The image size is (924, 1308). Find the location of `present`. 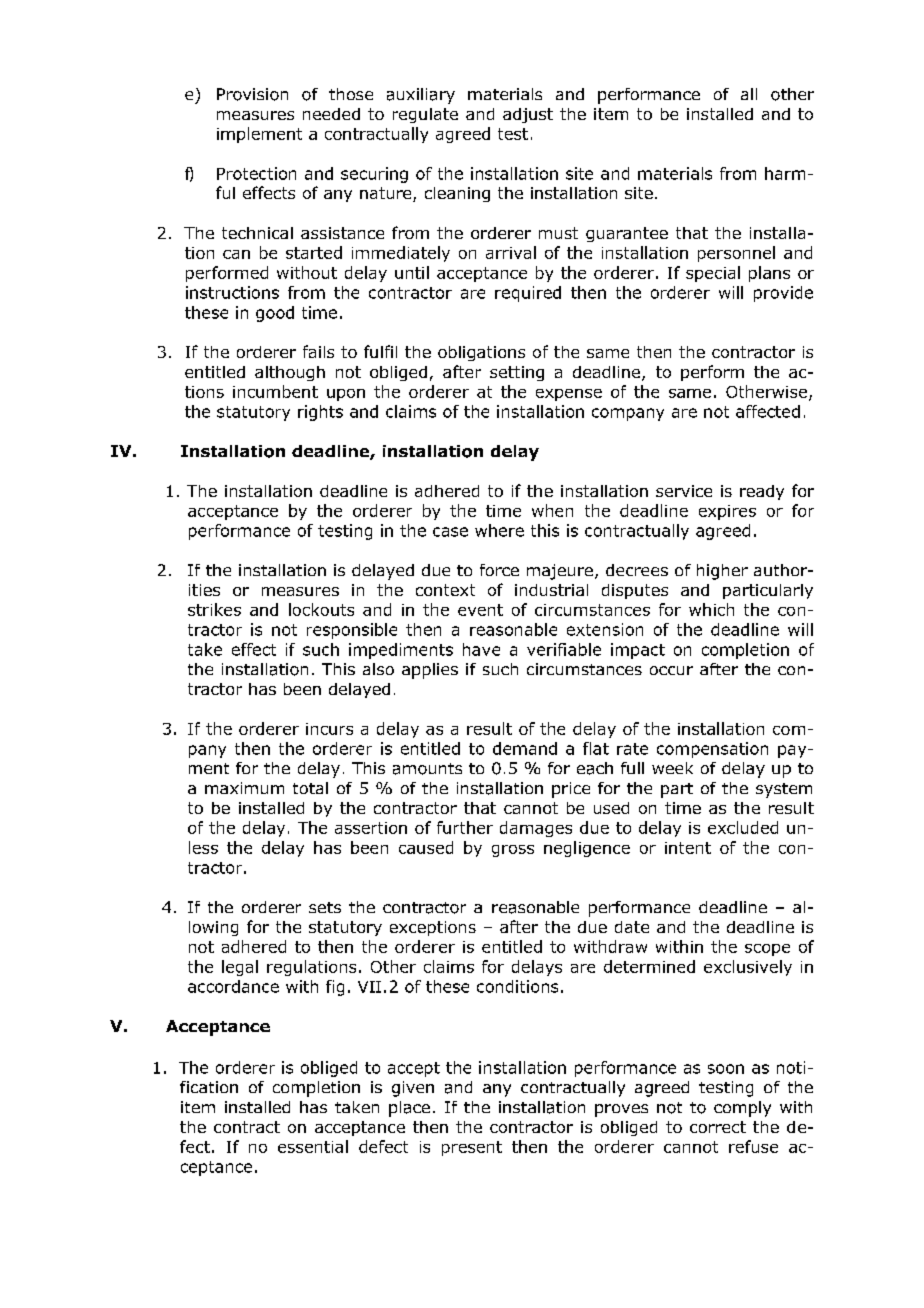

present is located at coordinates (472, 1148).
